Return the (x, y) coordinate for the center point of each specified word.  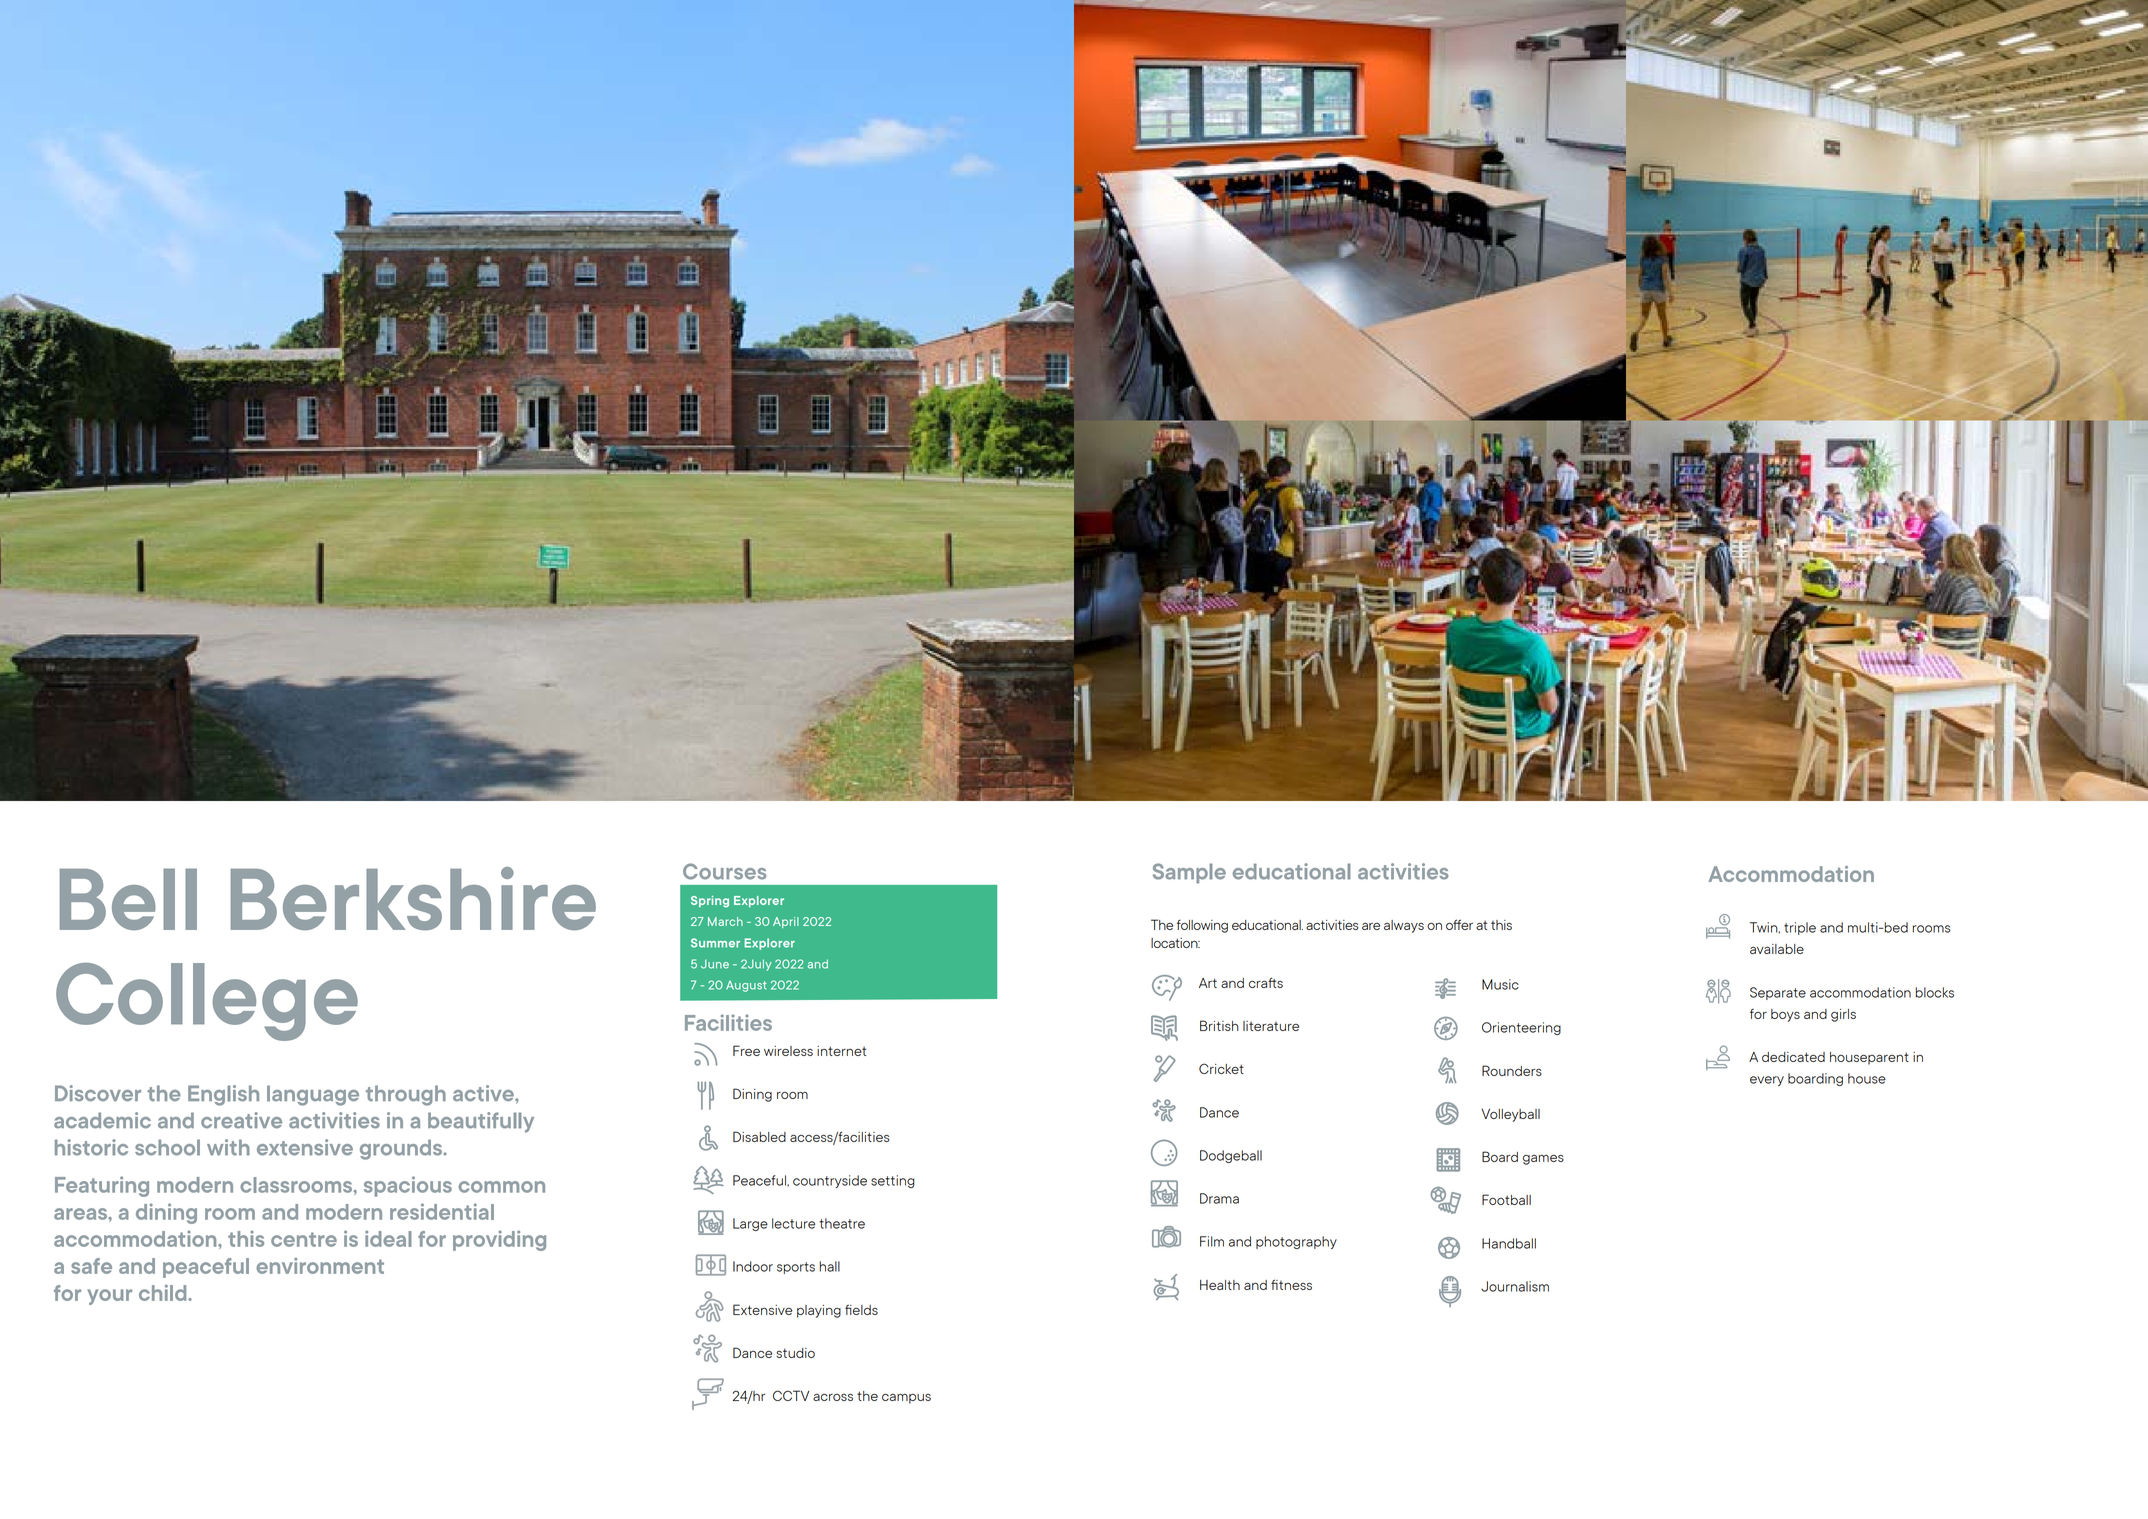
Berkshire (413, 898)
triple (1800, 928)
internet (841, 1051)
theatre (842, 1223)
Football (1506, 1199)
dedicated (1793, 1057)
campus (906, 1398)
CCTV (791, 1395)
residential (442, 1211)
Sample (1189, 873)
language (313, 1095)
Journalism (1515, 1286)
